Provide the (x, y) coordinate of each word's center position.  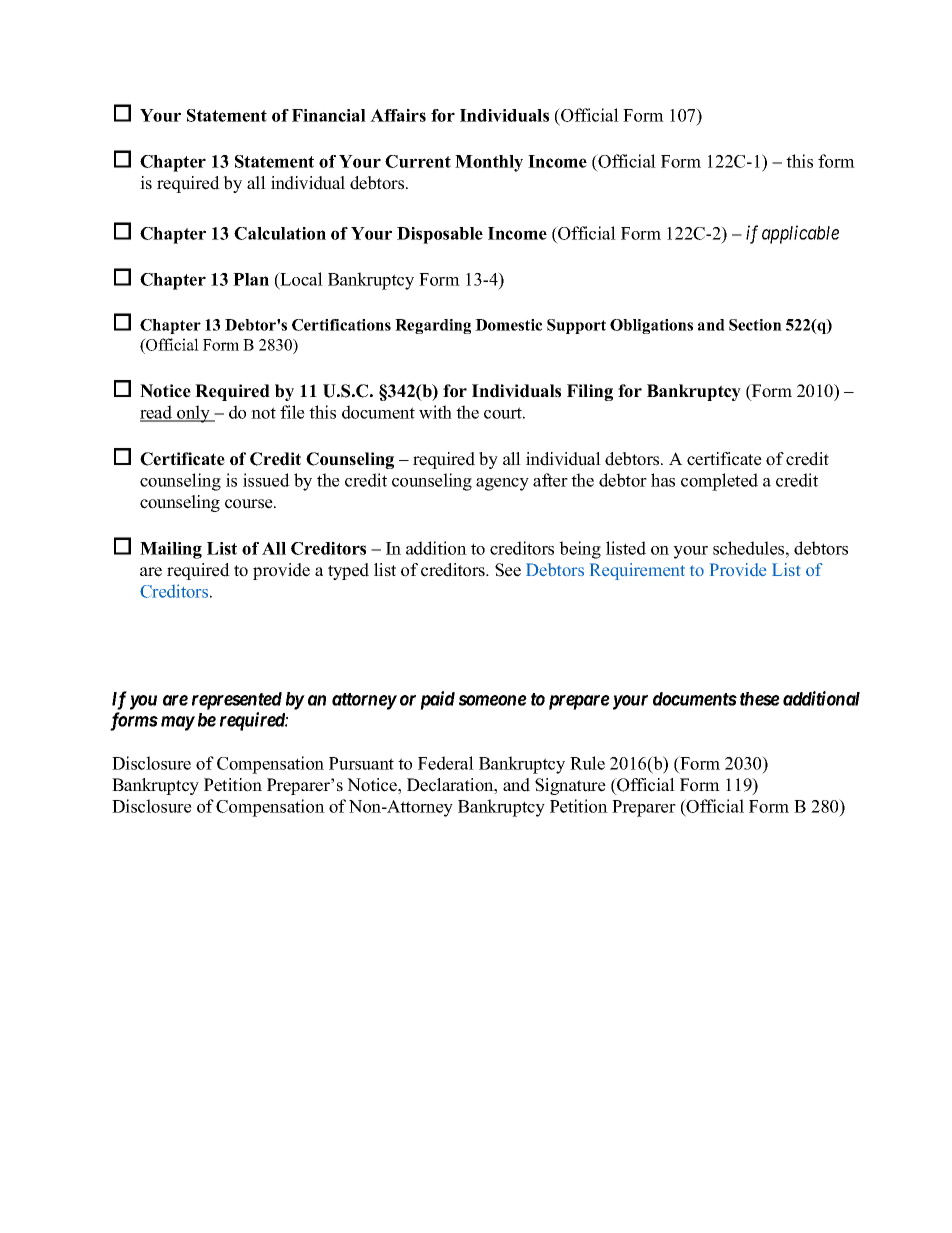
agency (502, 484)
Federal (446, 763)
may (178, 723)
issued (266, 480)
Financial (329, 115)
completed (719, 482)
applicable (800, 234)
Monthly (489, 163)
